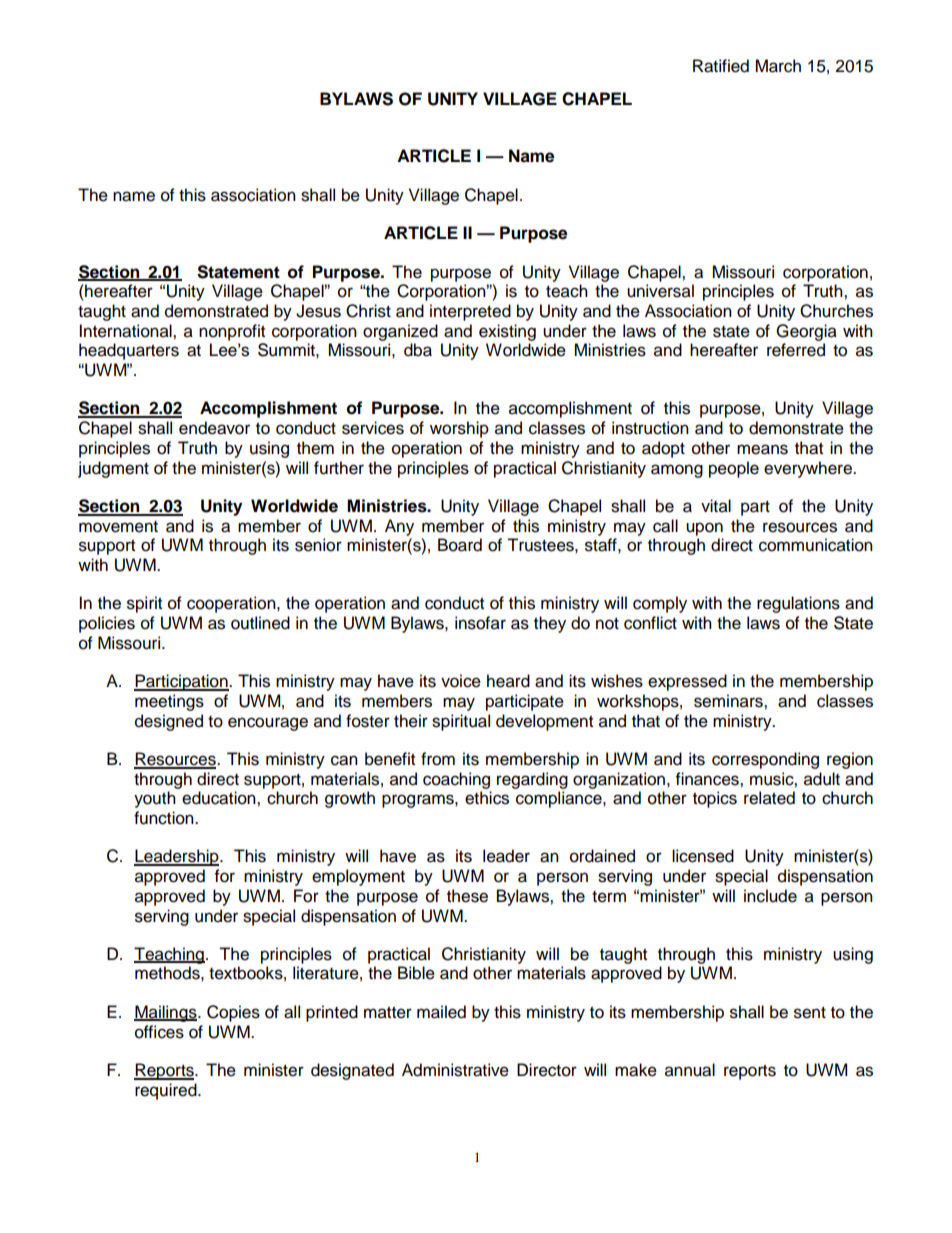 Image resolution: width=952 pixels, height=1233 pixels. I want to click on referred, so click(796, 350).
